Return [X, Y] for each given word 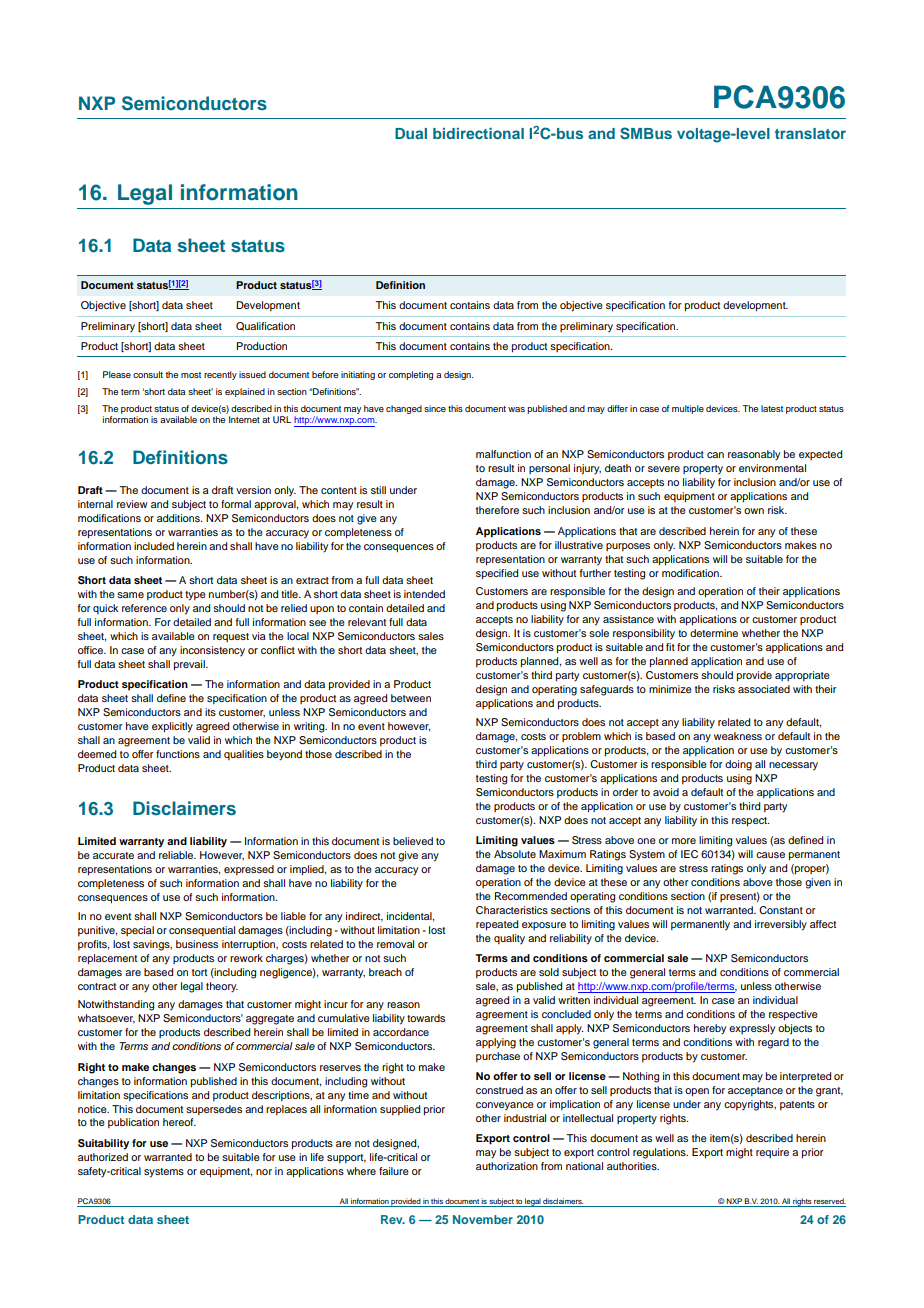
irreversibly [781, 925]
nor [264, 1172]
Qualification [265, 326]
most [191, 375]
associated [764, 689]
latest [772, 408]
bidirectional [478, 133]
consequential [202, 931]
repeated [497, 925]
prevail [190, 665]
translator [810, 133]
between [411, 698]
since [435, 408]
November [483, 1219]
